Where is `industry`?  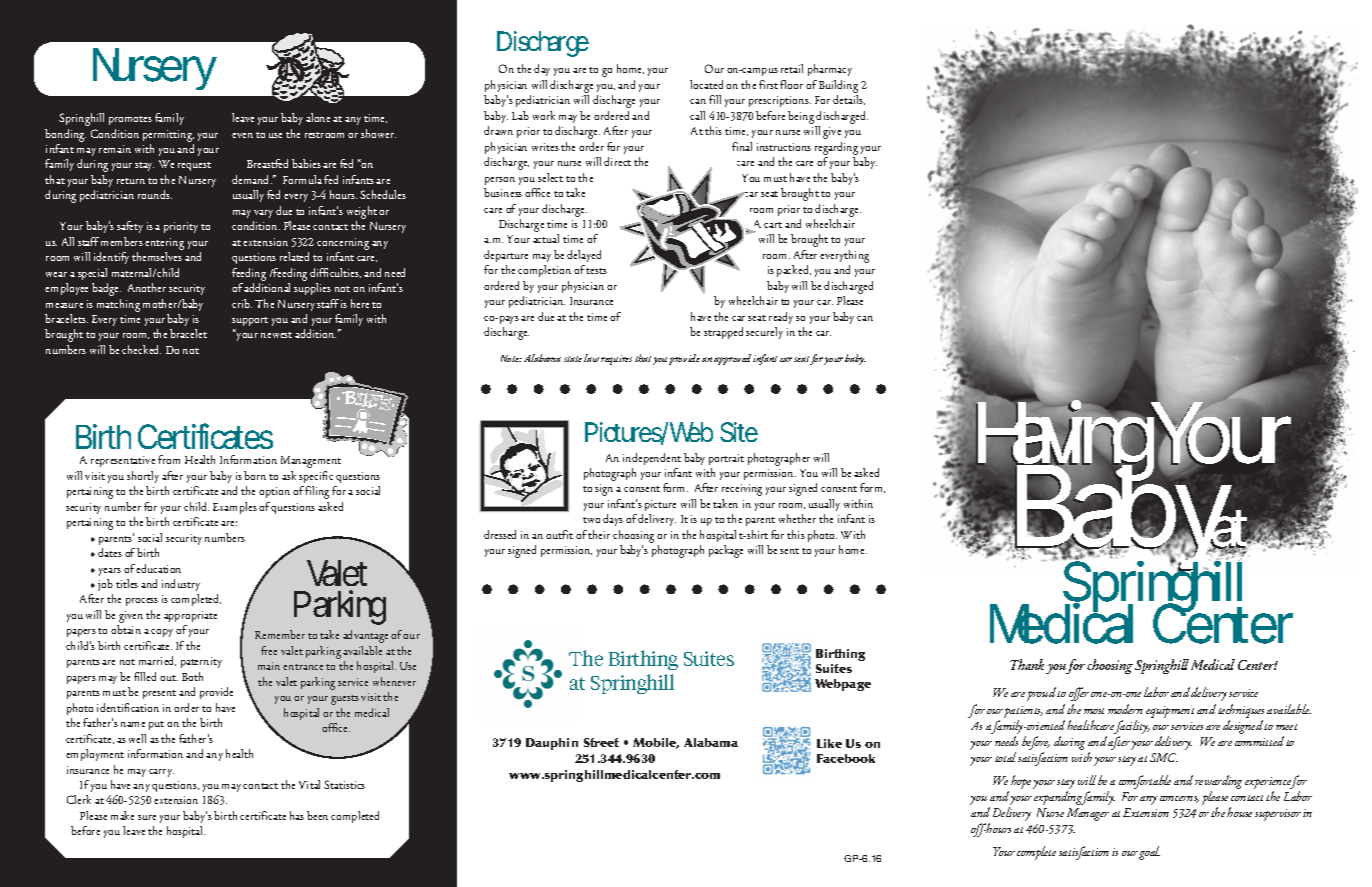
industry is located at coordinates (181, 585).
